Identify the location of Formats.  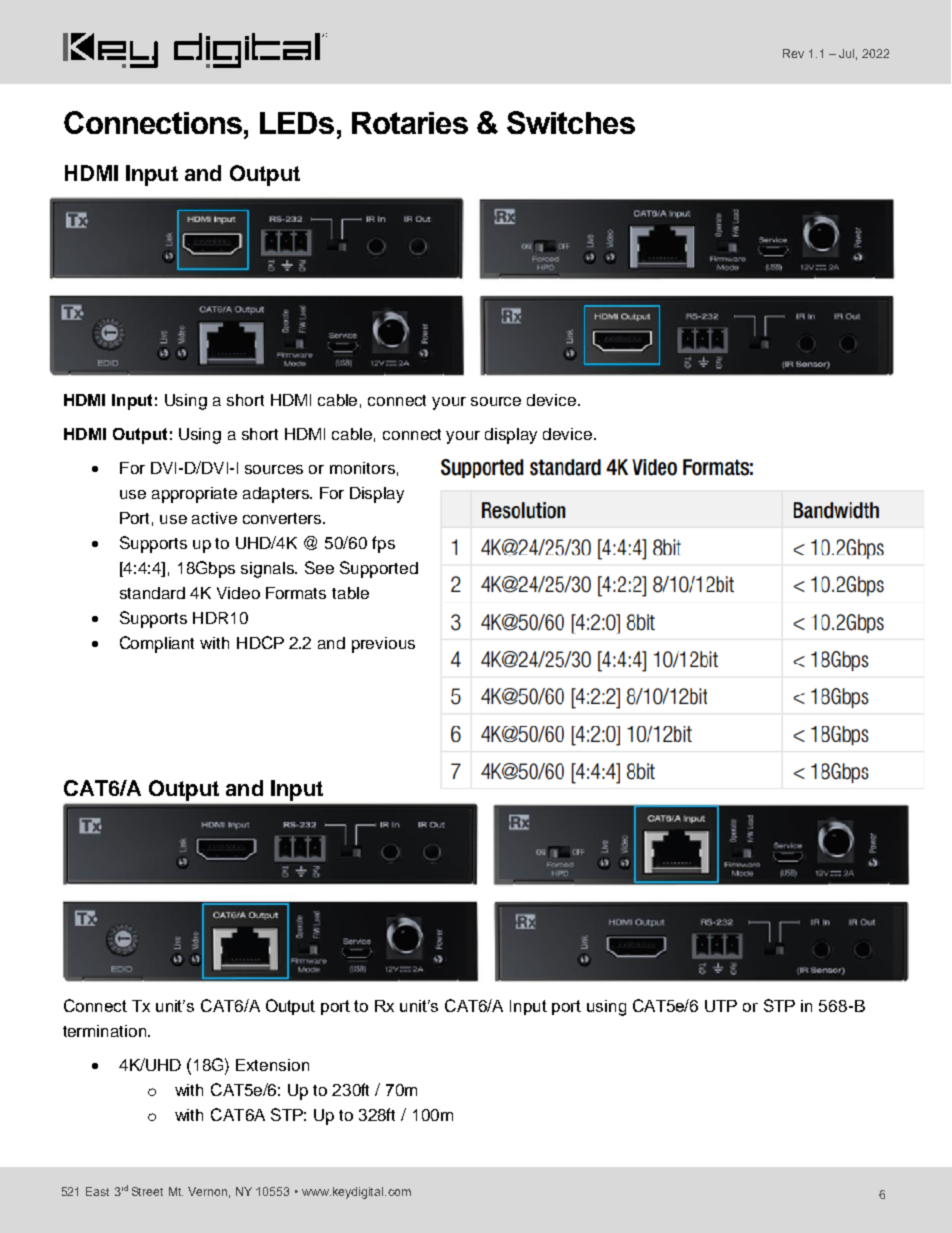
(296, 593).
